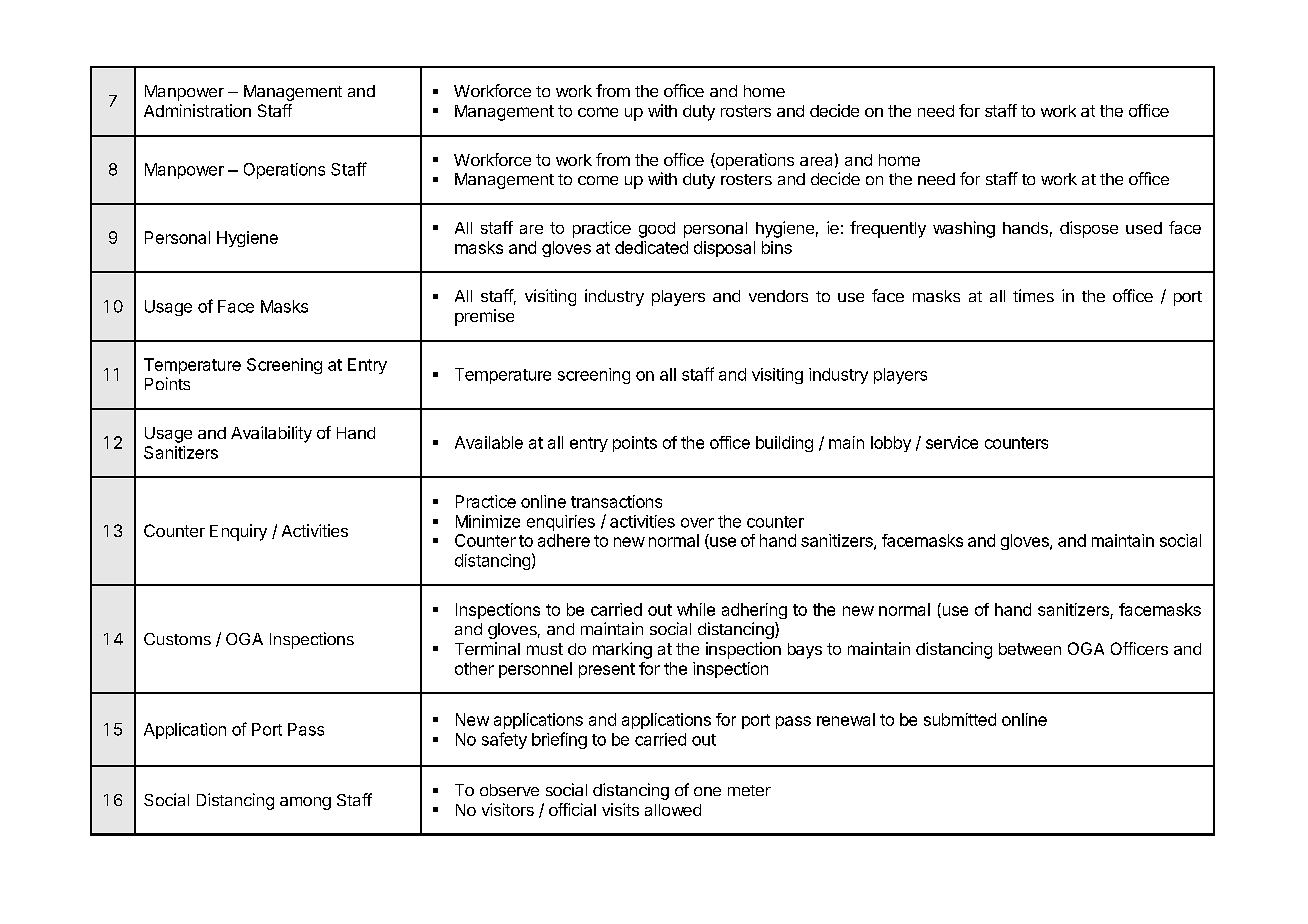 The width and height of the screenshot is (1308, 924). I want to click on Availability, so click(271, 434).
